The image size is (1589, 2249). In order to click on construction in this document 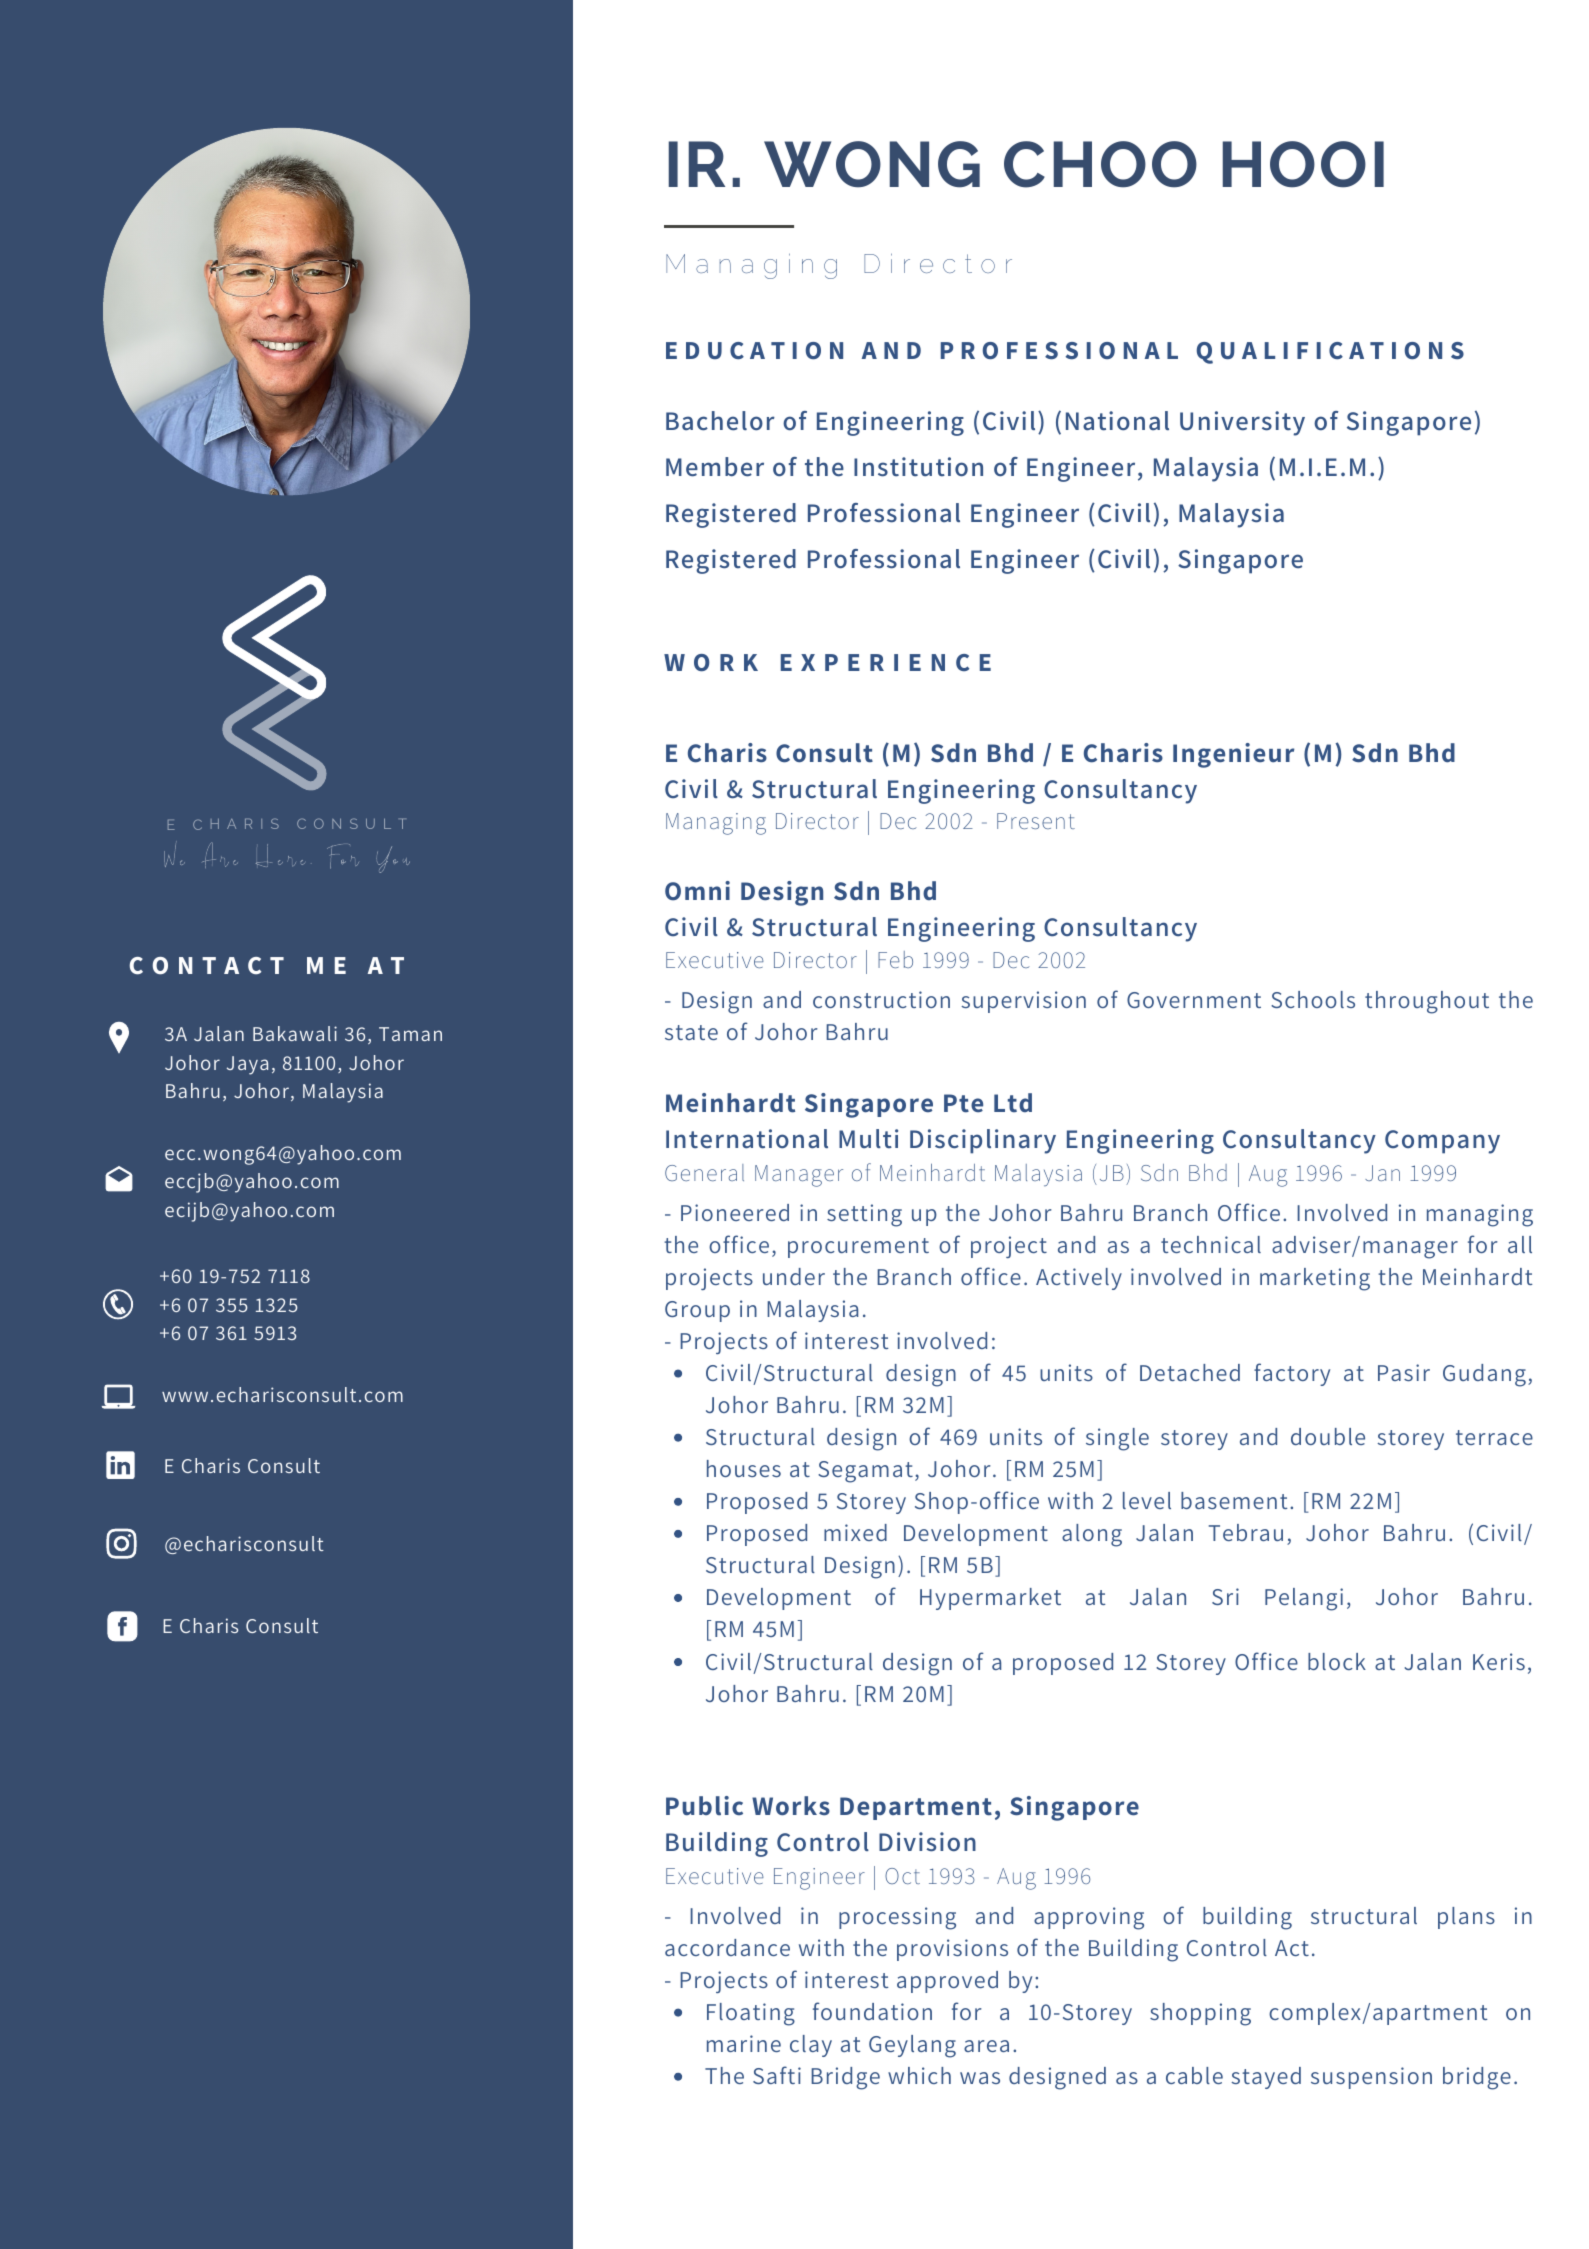, I will do `click(881, 999)`.
